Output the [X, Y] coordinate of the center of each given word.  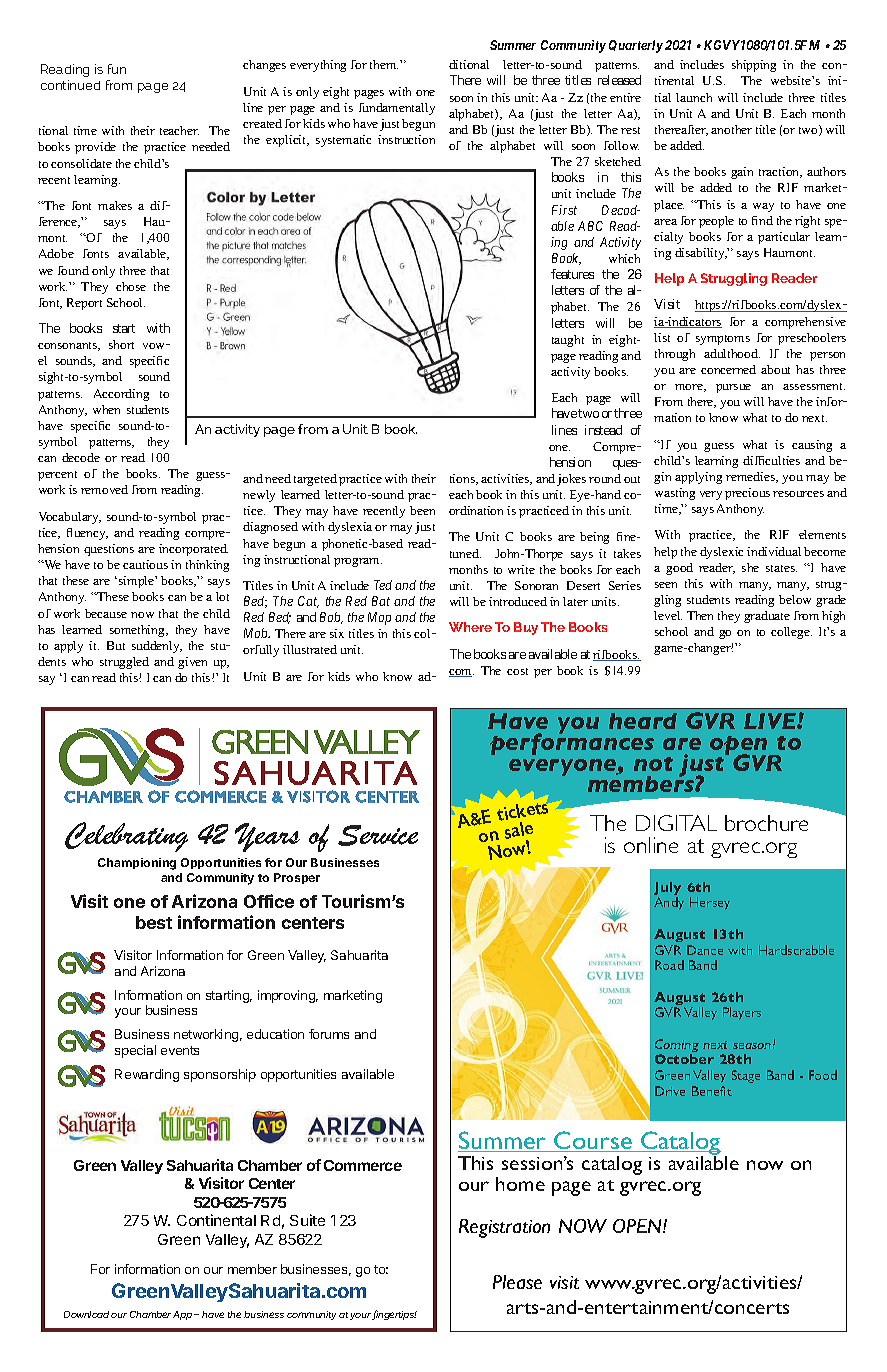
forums [329, 1034]
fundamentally [397, 109]
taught [568, 341]
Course [593, 1141]
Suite [307, 1220]
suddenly [157, 647]
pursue [733, 388]
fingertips [395, 1315]
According [121, 395]
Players [742, 1013]
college [791, 633]
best [154, 922]
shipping [754, 66]
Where [470, 627]
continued [70, 85]
